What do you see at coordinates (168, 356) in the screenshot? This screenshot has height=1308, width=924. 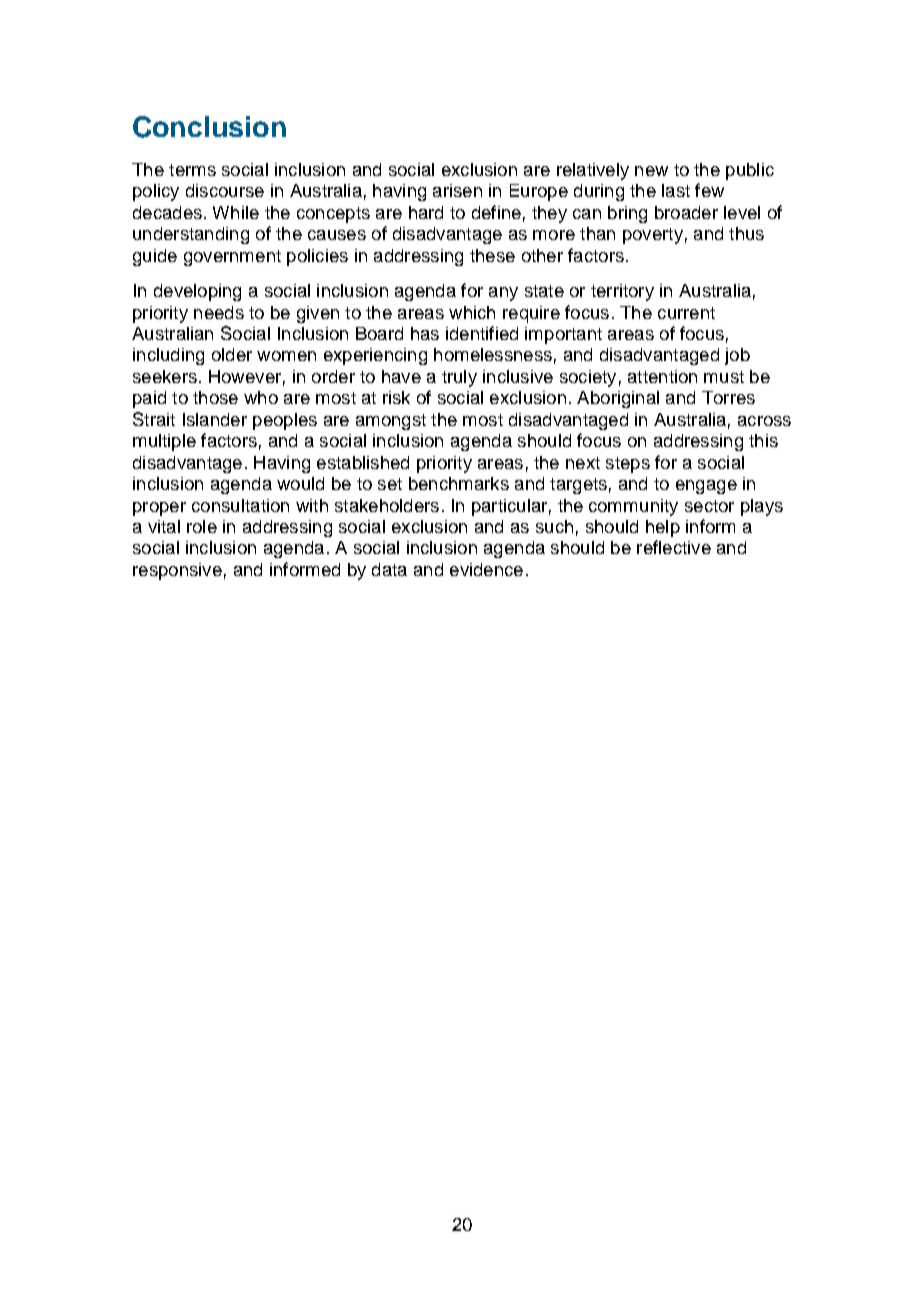 I see `including` at bounding box center [168, 356].
